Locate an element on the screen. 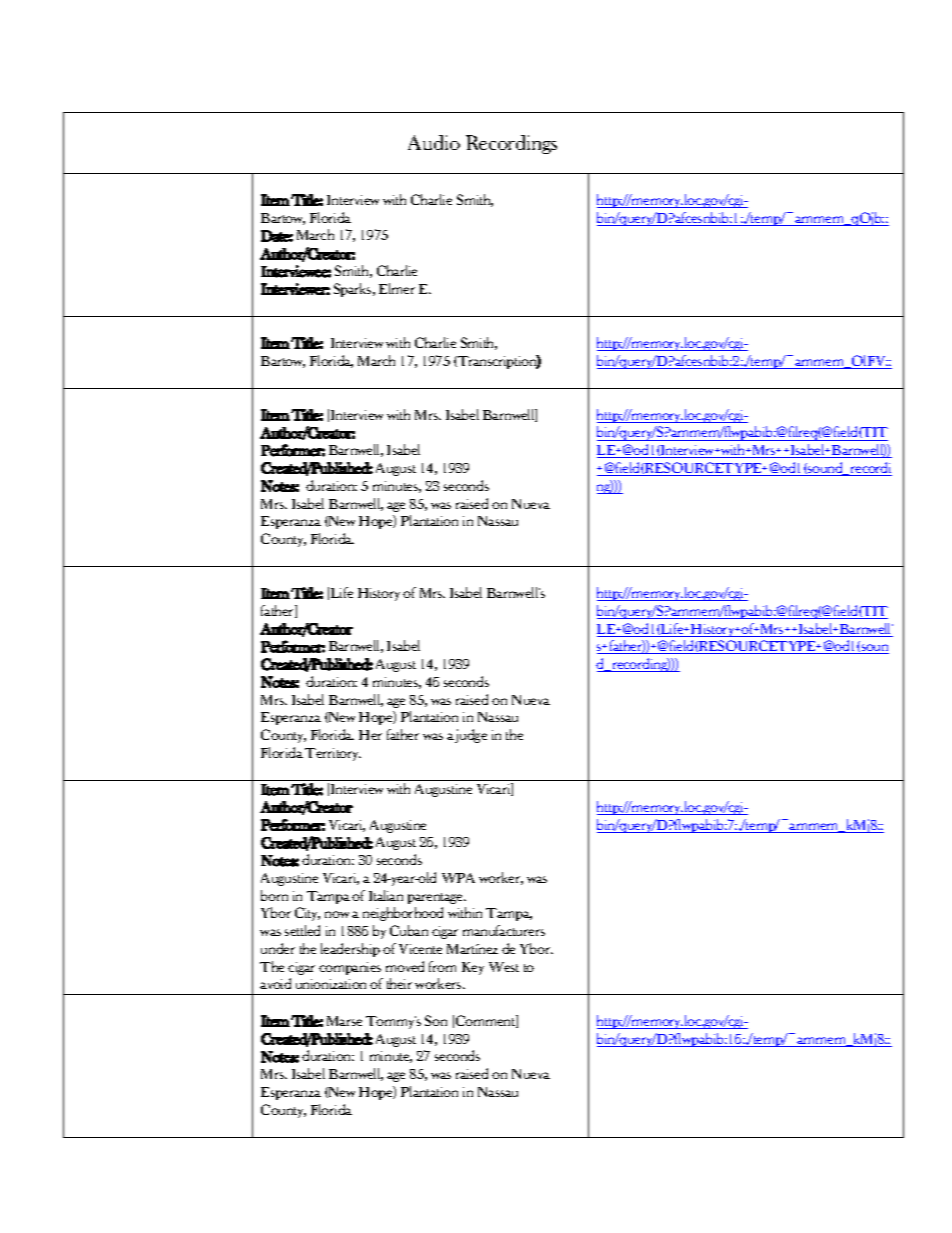  Elmer is located at coordinates (397, 288).
